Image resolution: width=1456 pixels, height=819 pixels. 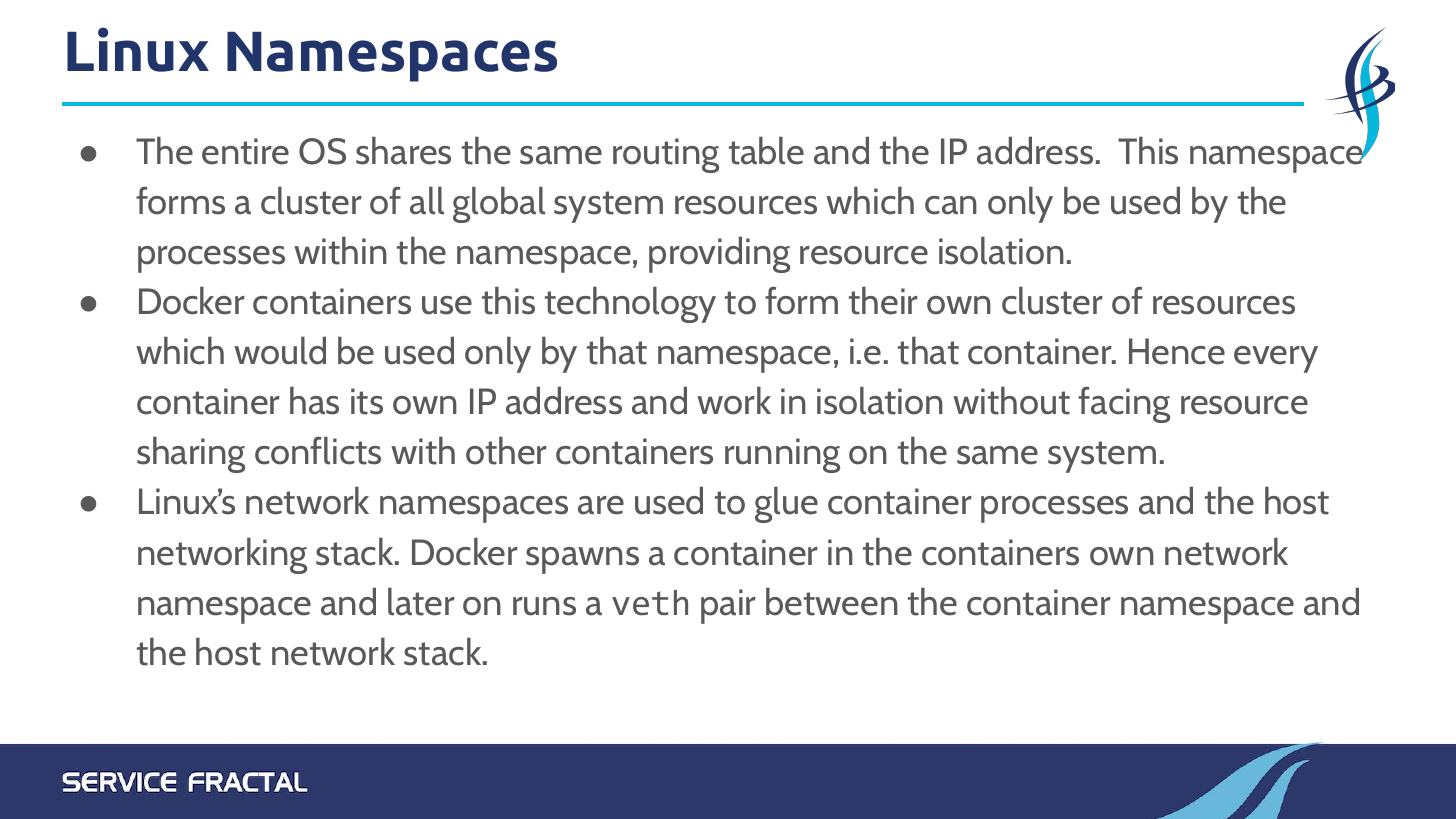 What do you see at coordinates (630, 304) in the document?
I see `technology` at bounding box center [630, 304].
